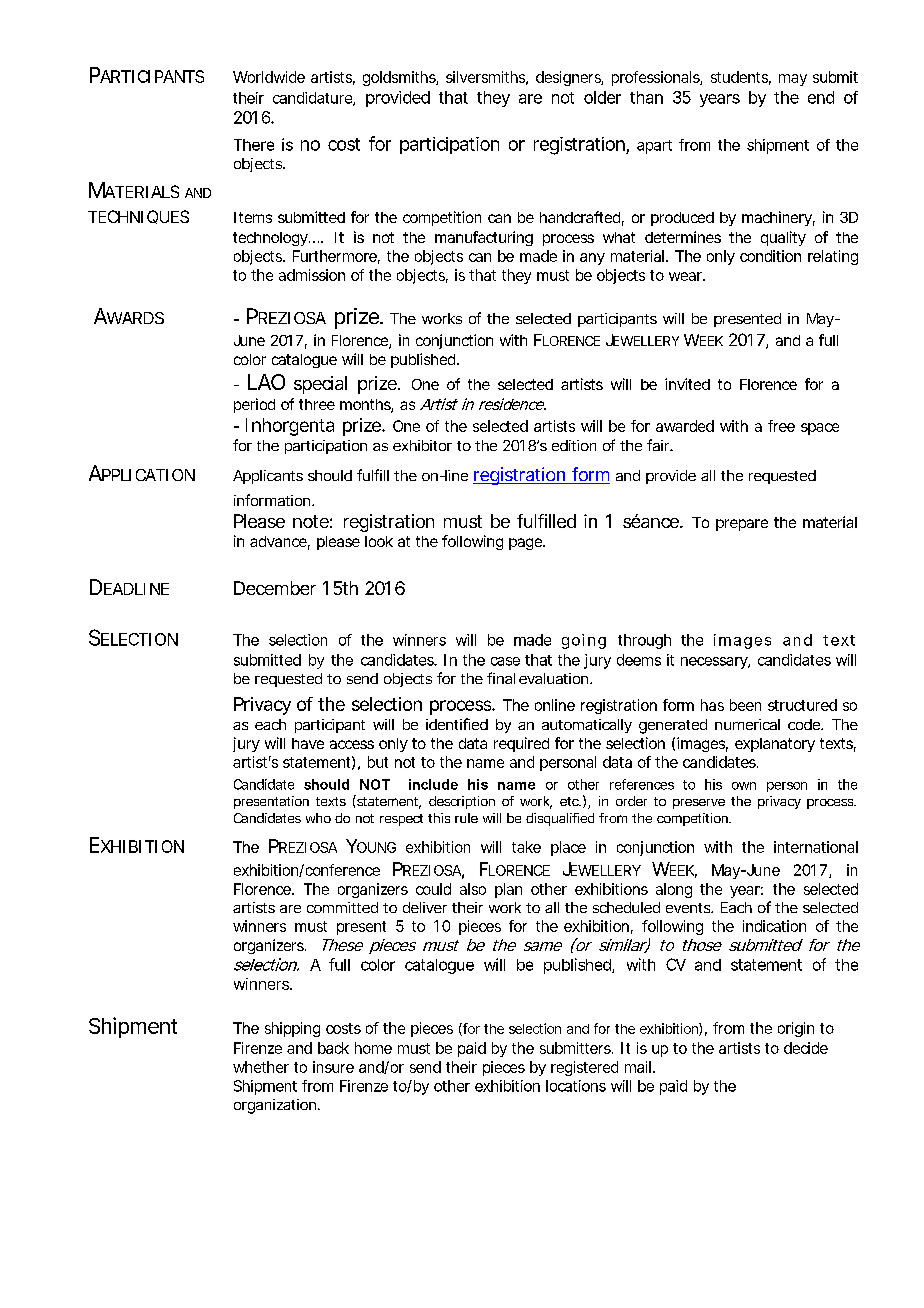  I want to click on older, so click(602, 97).
